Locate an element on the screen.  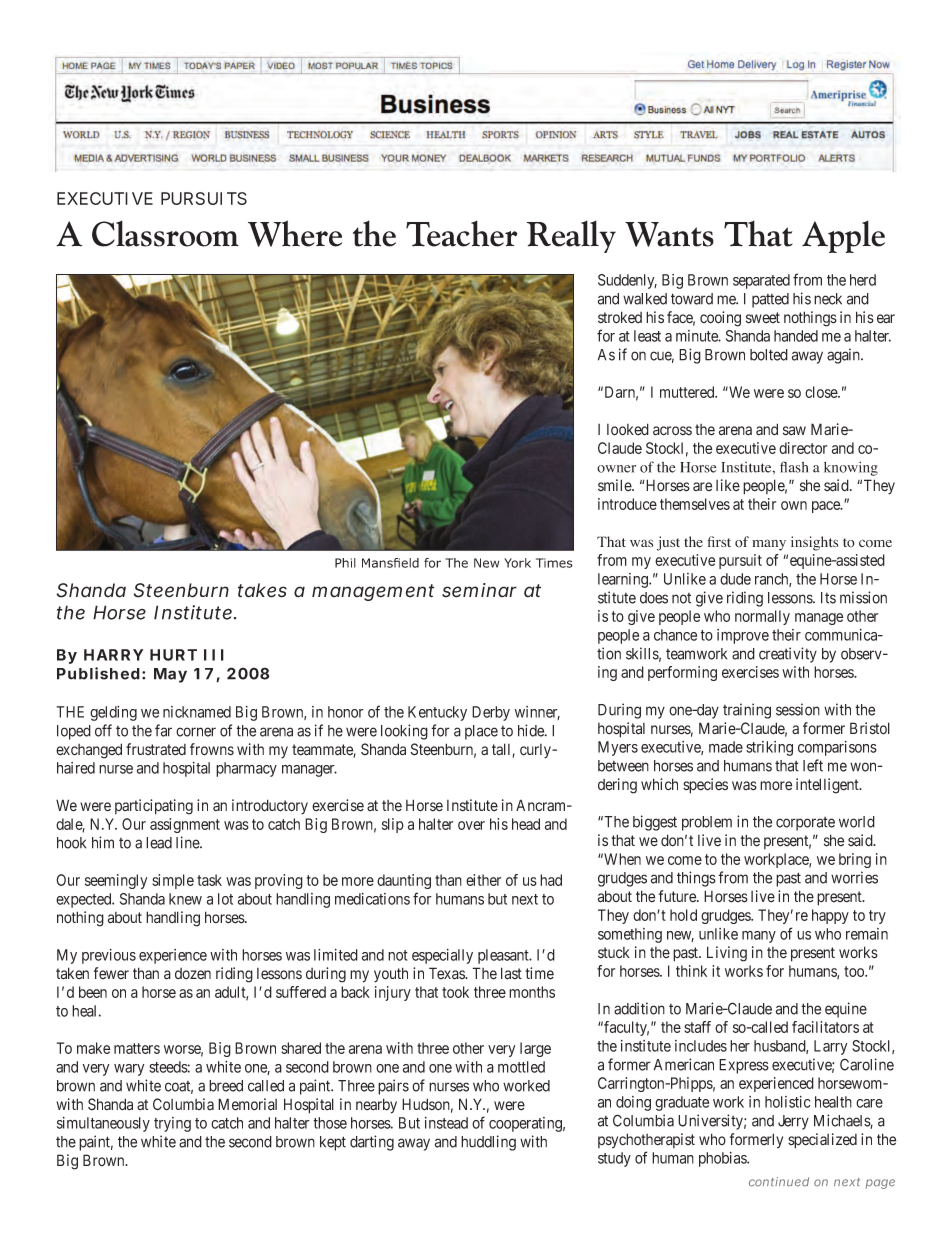
flash is located at coordinates (794, 467).
